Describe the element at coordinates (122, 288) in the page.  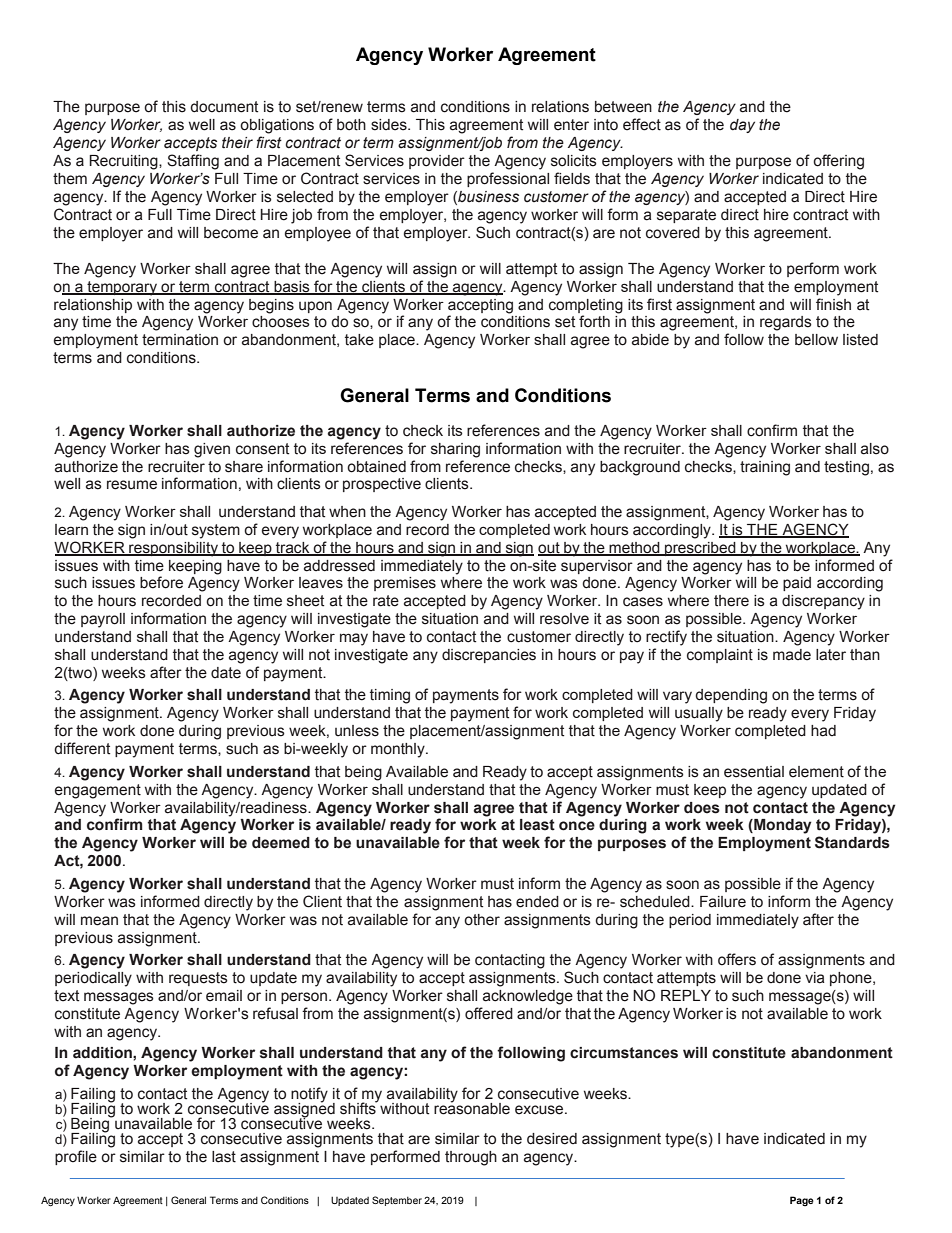
I see `temporary` at that location.
